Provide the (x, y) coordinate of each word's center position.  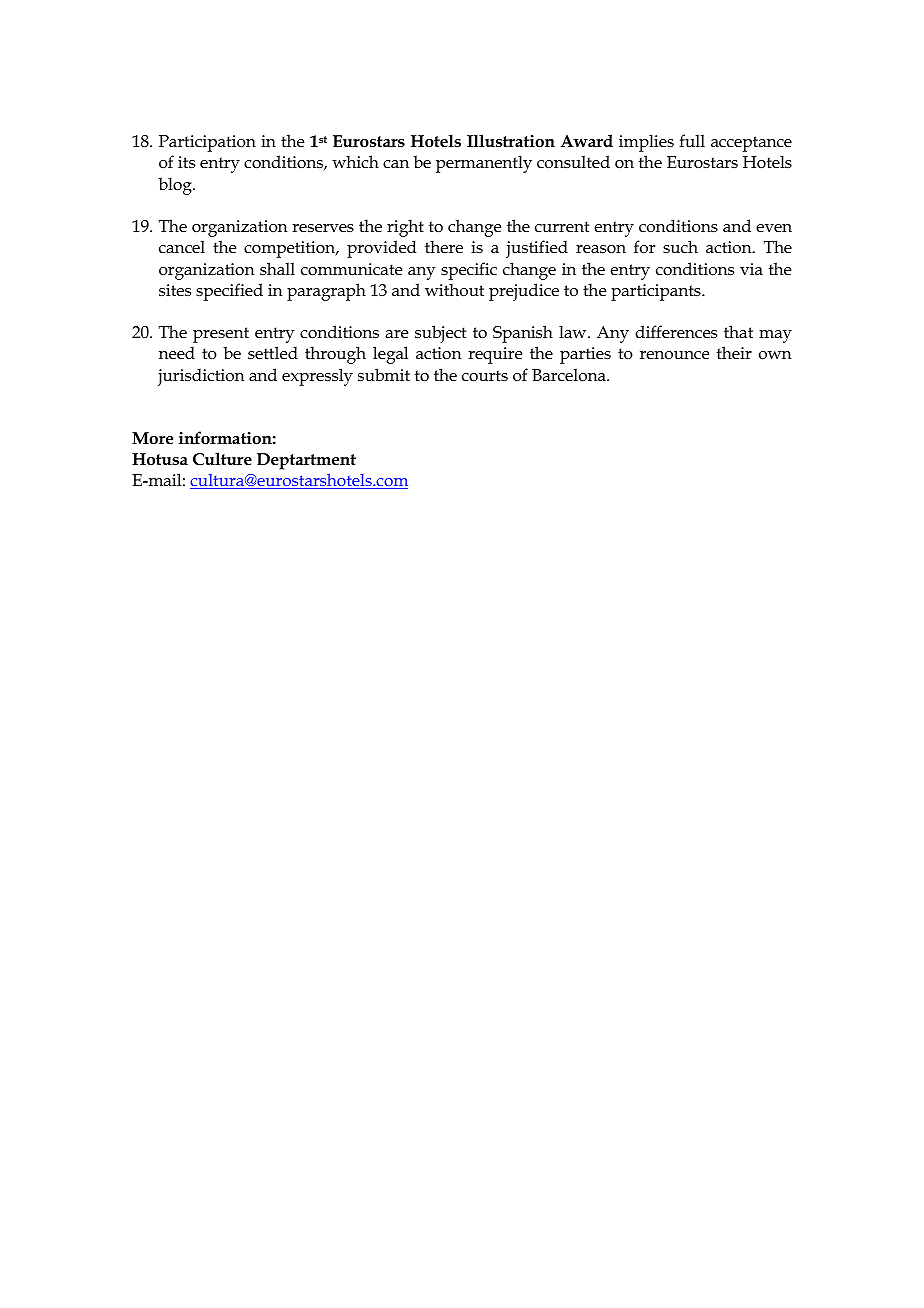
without (454, 290)
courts (485, 376)
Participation (207, 143)
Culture (222, 459)
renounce (674, 355)
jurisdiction (201, 377)
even (774, 228)
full (692, 140)
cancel (182, 246)
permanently (484, 164)
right (405, 228)
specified (229, 292)
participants (657, 292)
